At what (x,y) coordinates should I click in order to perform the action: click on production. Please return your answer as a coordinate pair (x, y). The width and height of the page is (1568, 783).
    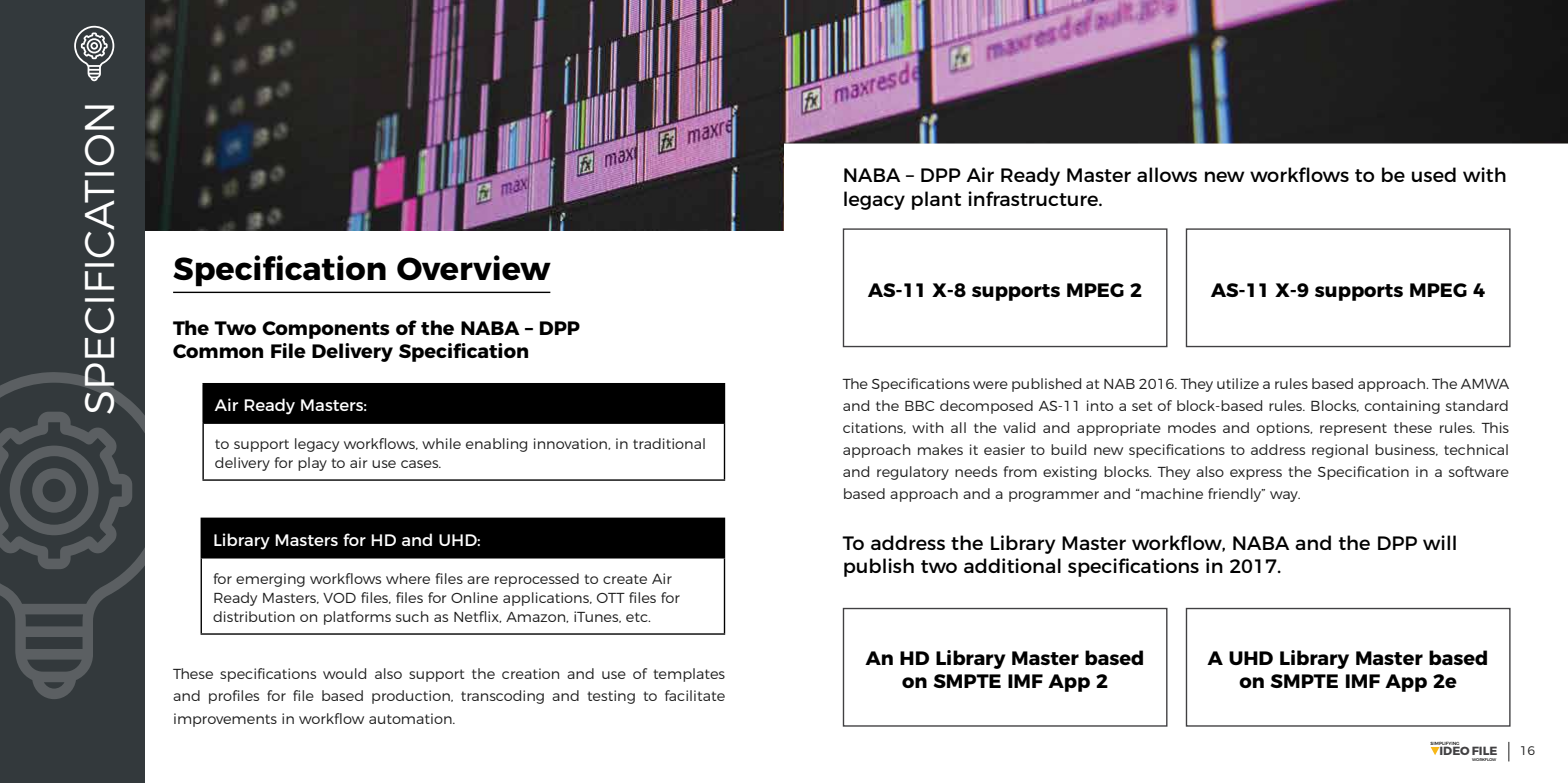
    Looking at the image, I should click on (412, 697).
